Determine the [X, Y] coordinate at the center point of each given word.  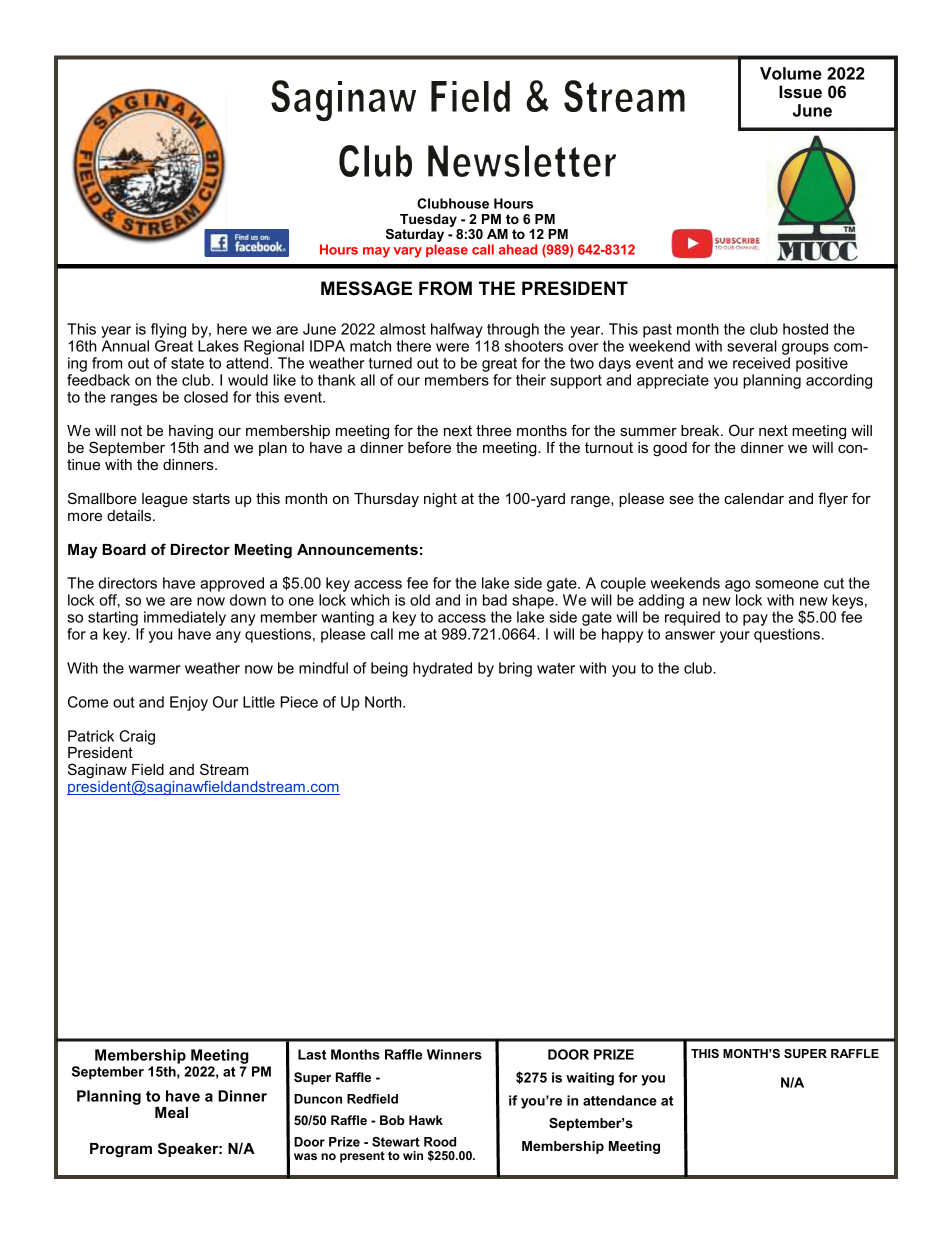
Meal [171, 1112]
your [735, 637]
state [187, 363]
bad [495, 600]
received [761, 363]
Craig [137, 737]
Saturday [415, 237]
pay [755, 620]
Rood [440, 1142]
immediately [184, 620]
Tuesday [428, 220]
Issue [800, 91]
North [384, 702]
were [452, 347]
